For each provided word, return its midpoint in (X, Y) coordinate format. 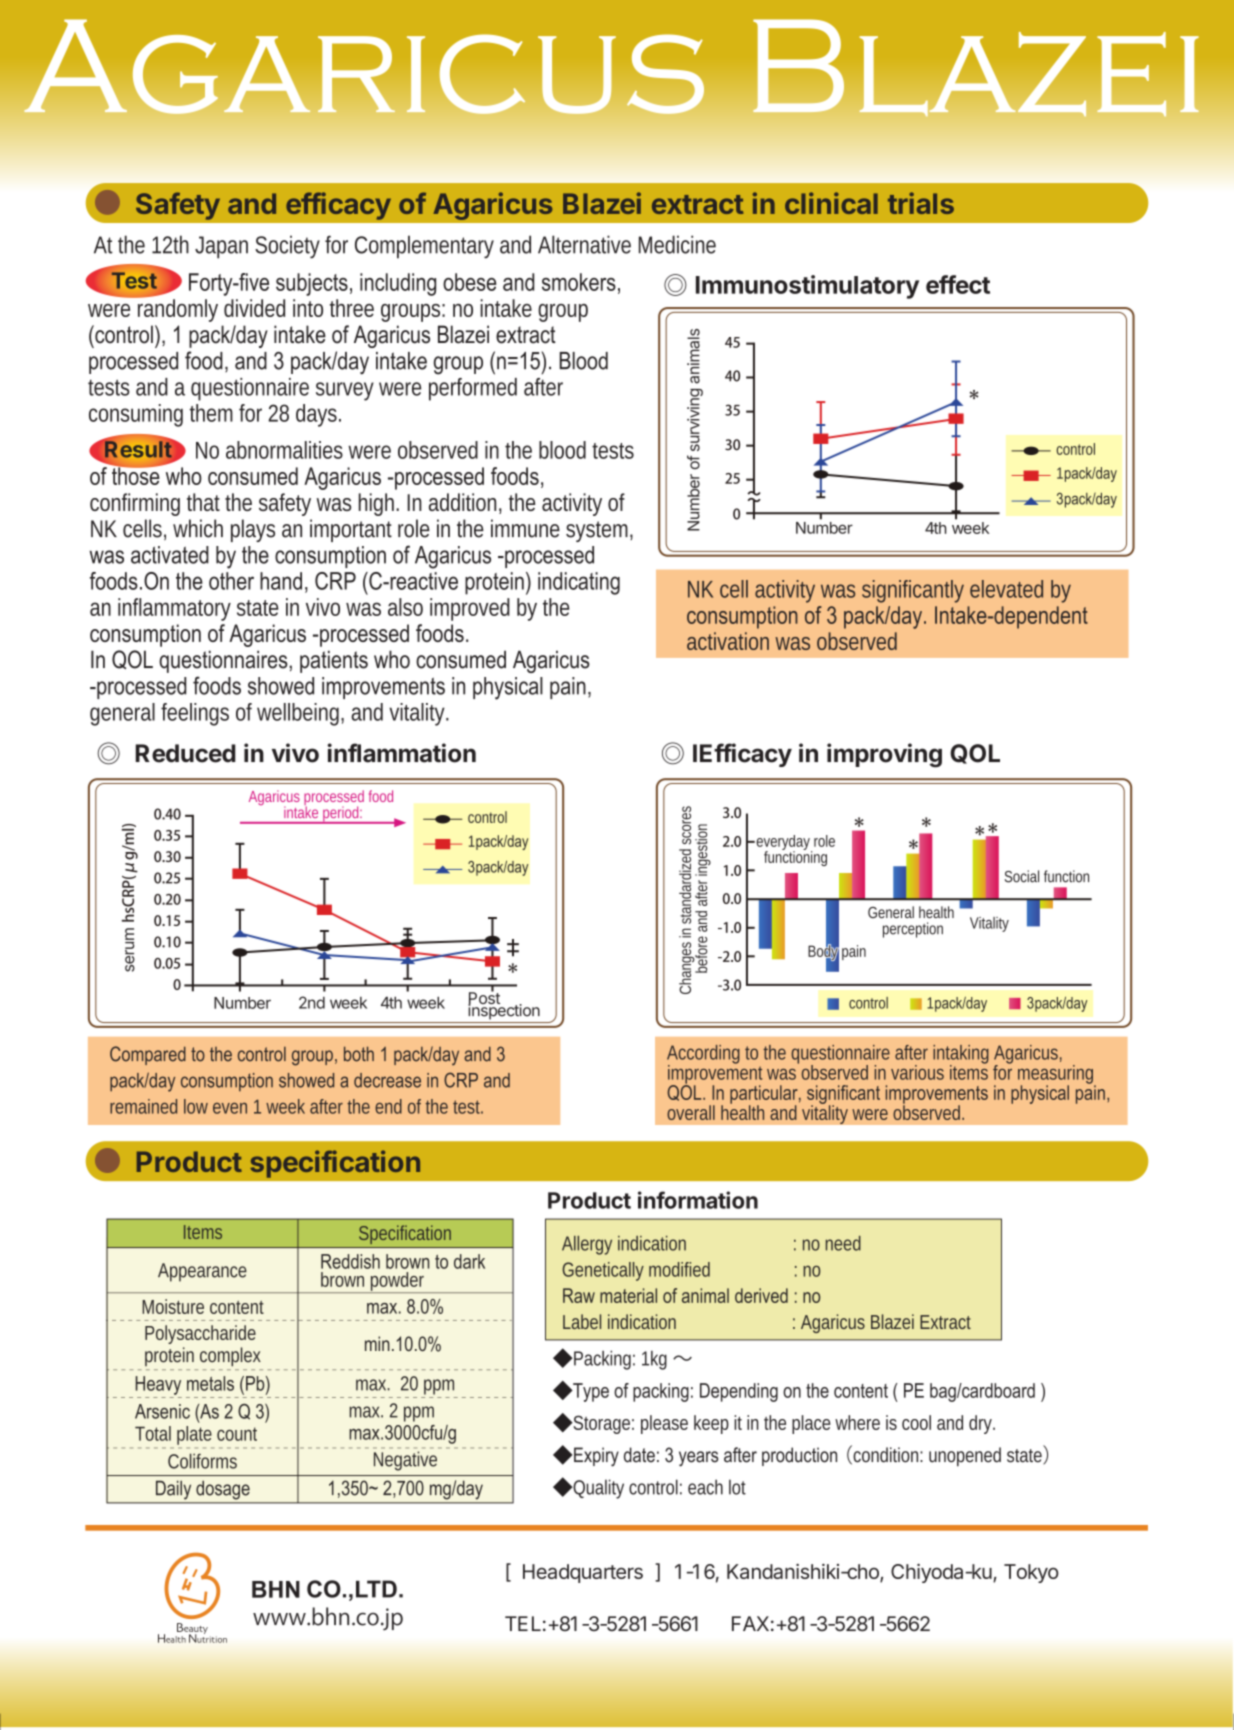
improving (884, 755)
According (703, 1056)
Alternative (584, 244)
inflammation (401, 753)
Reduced (185, 753)
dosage (223, 1490)
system (599, 531)
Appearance (202, 1272)
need (843, 1243)
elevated (1006, 589)
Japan (221, 247)
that (206, 502)
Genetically (603, 1271)
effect (958, 284)
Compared (148, 1055)
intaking (961, 1056)
